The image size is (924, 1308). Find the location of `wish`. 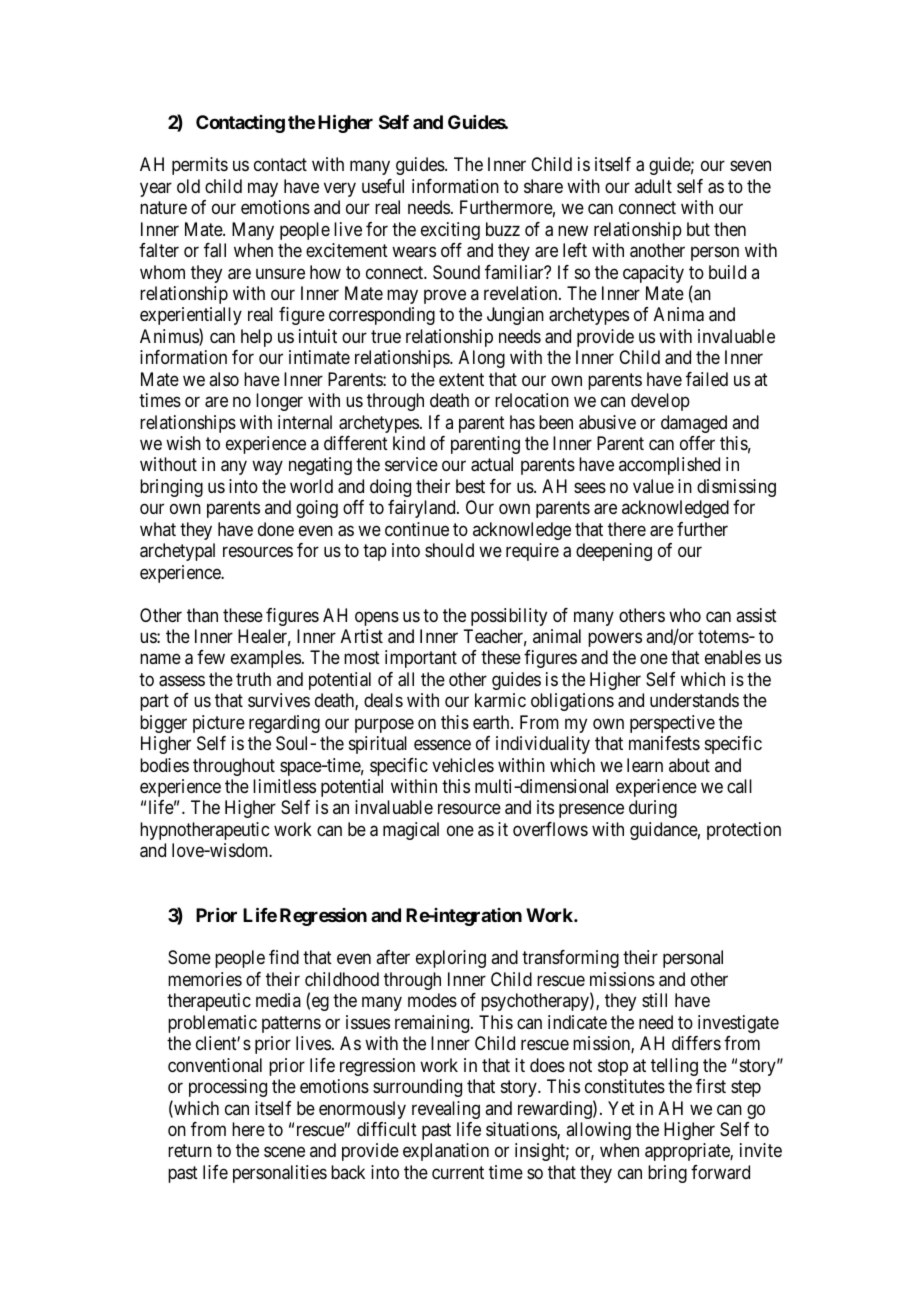

wish is located at coordinates (183, 443).
